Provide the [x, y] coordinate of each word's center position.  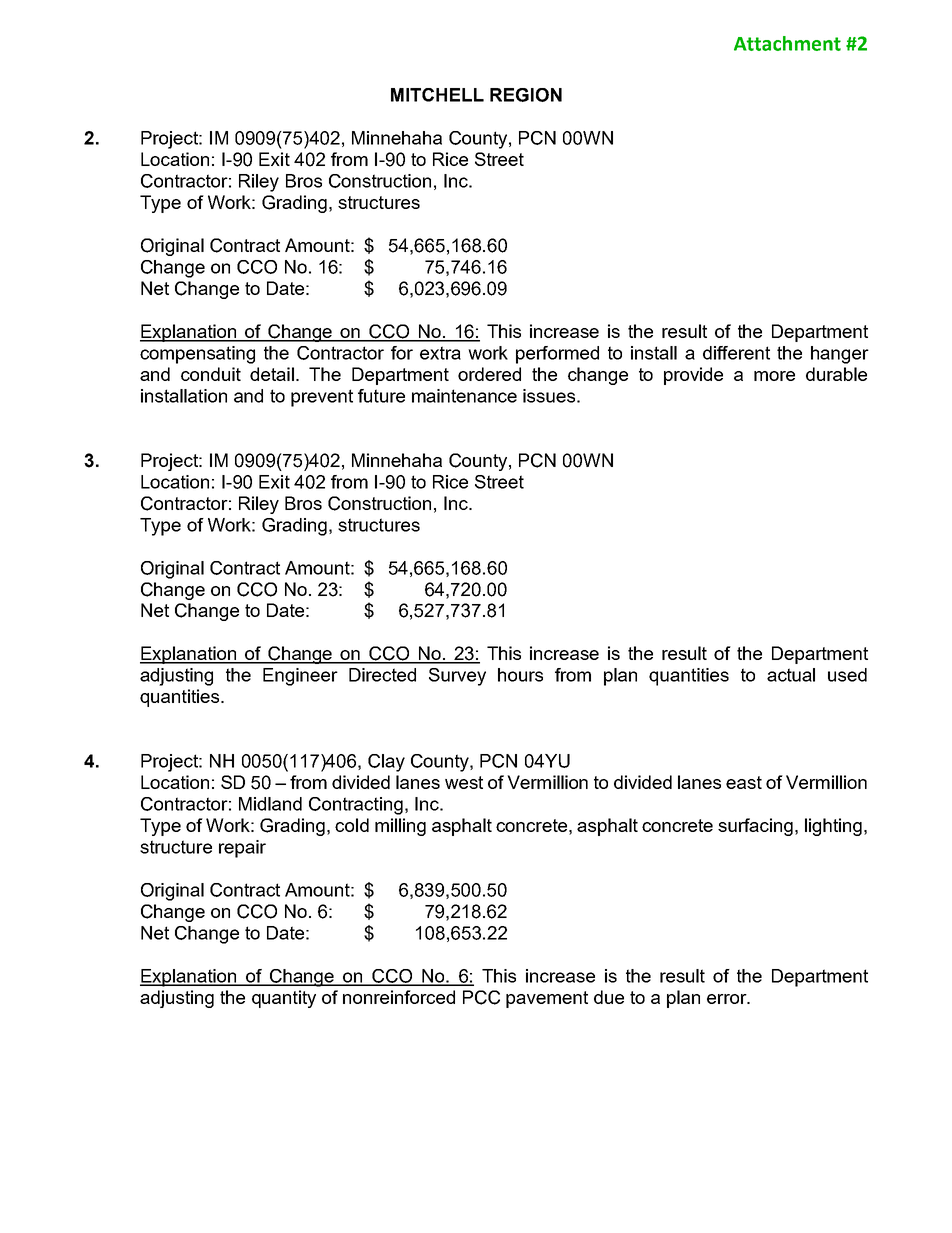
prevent [322, 398]
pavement [547, 999]
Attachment [787, 43]
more [774, 376]
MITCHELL [437, 95]
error [728, 999]
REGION [526, 95]
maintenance [464, 396]
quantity [284, 999]
